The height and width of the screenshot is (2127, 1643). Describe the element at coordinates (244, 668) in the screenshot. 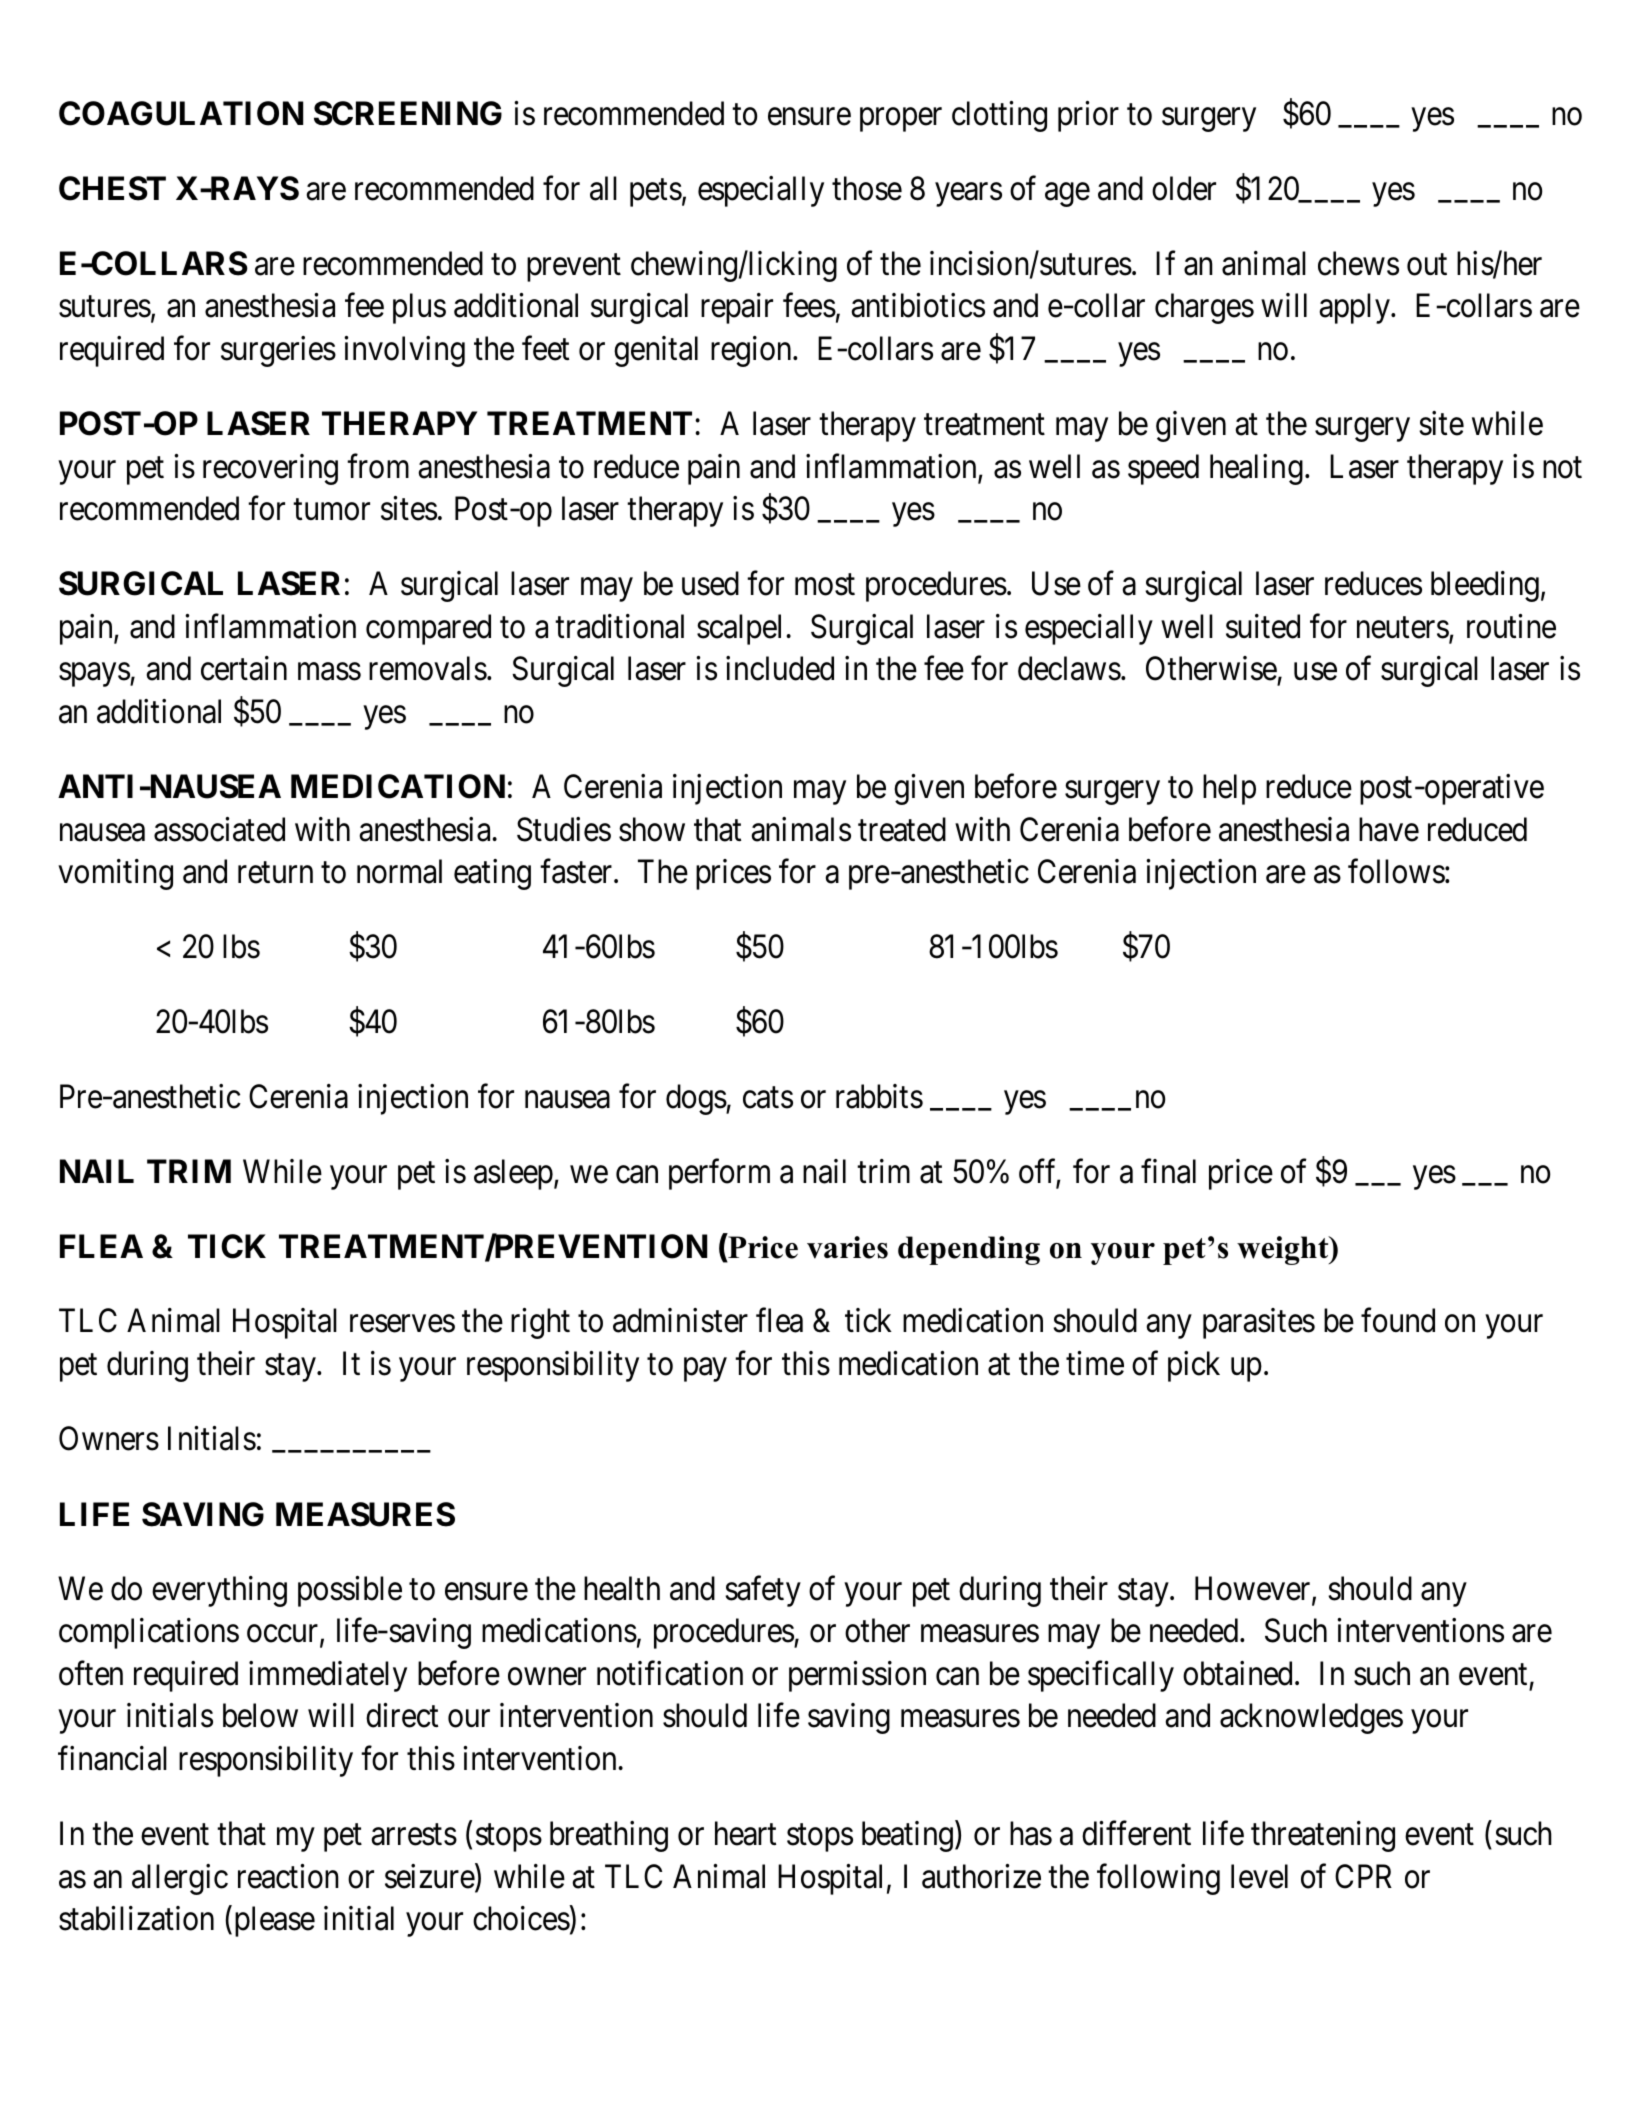

I see `certain` at that location.
